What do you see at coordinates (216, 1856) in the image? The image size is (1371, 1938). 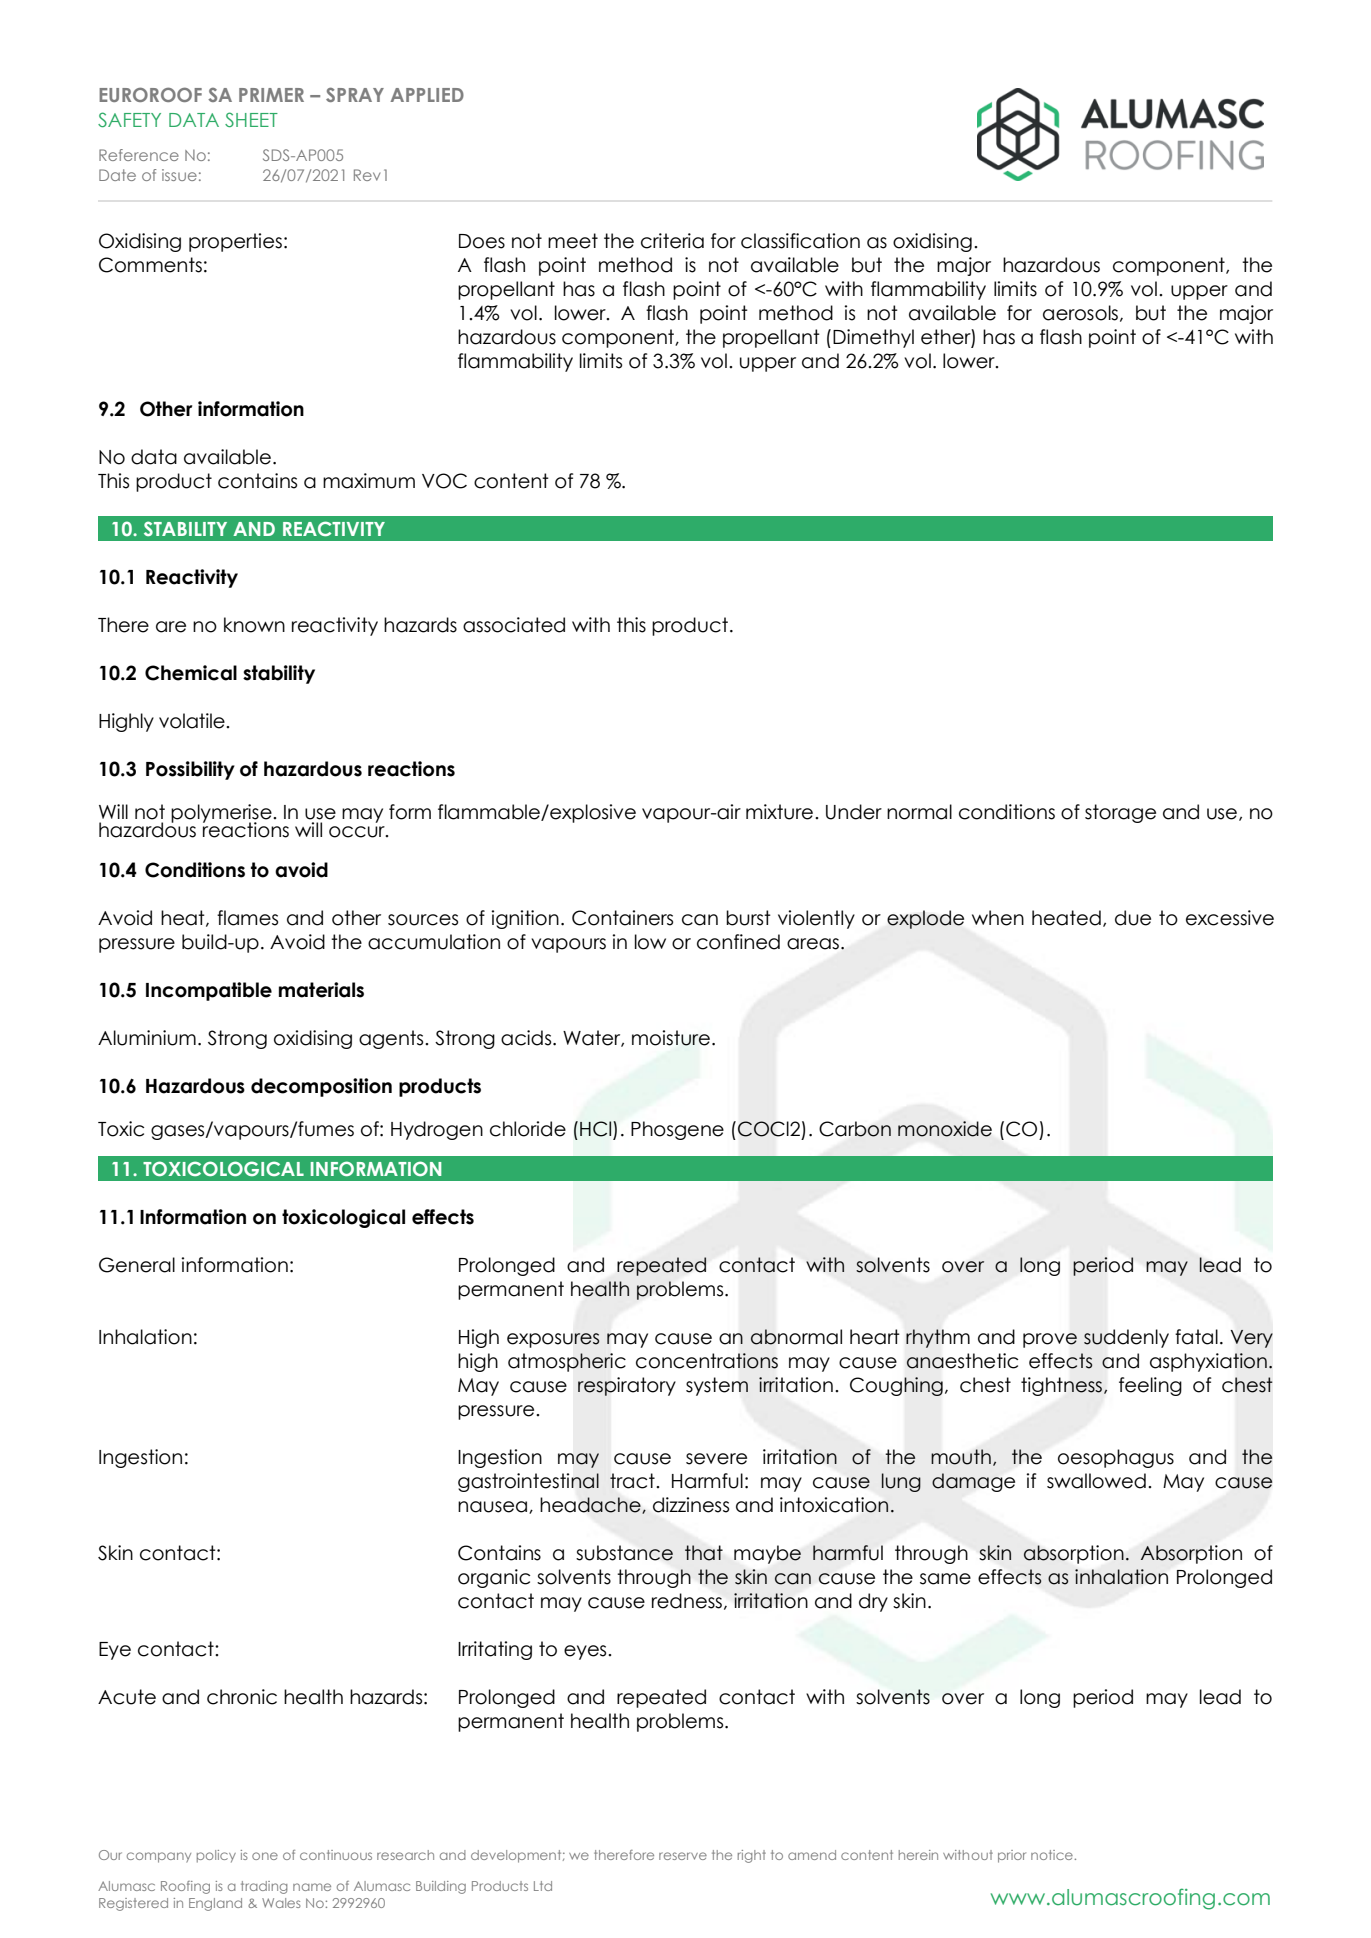 I see `policy` at bounding box center [216, 1856].
